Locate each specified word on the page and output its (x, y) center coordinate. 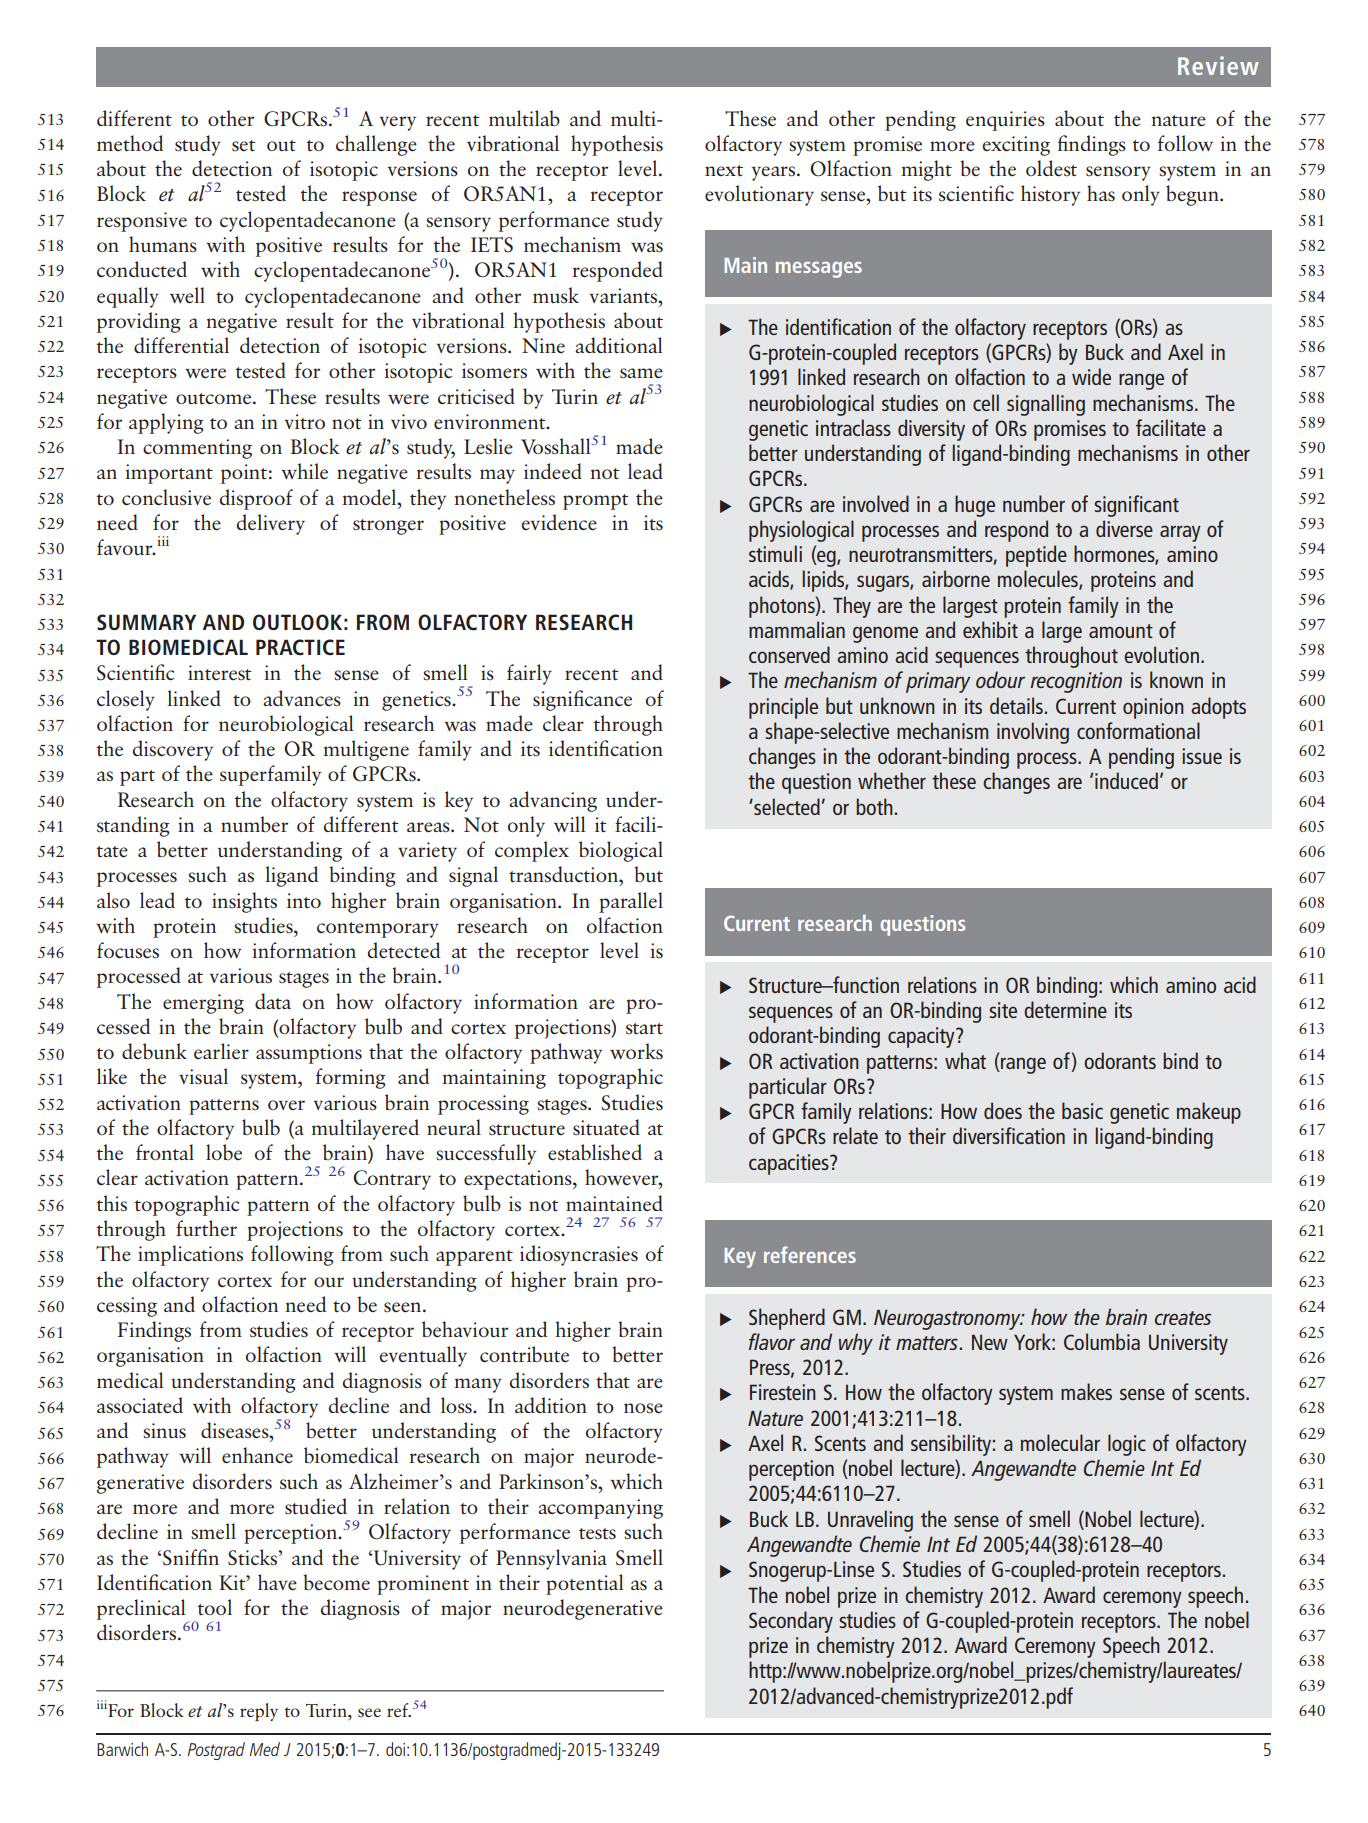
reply (259, 1712)
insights (244, 902)
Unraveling (870, 1521)
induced (1126, 780)
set (244, 145)
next (724, 170)
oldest (1051, 168)
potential (585, 1584)
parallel (631, 902)
